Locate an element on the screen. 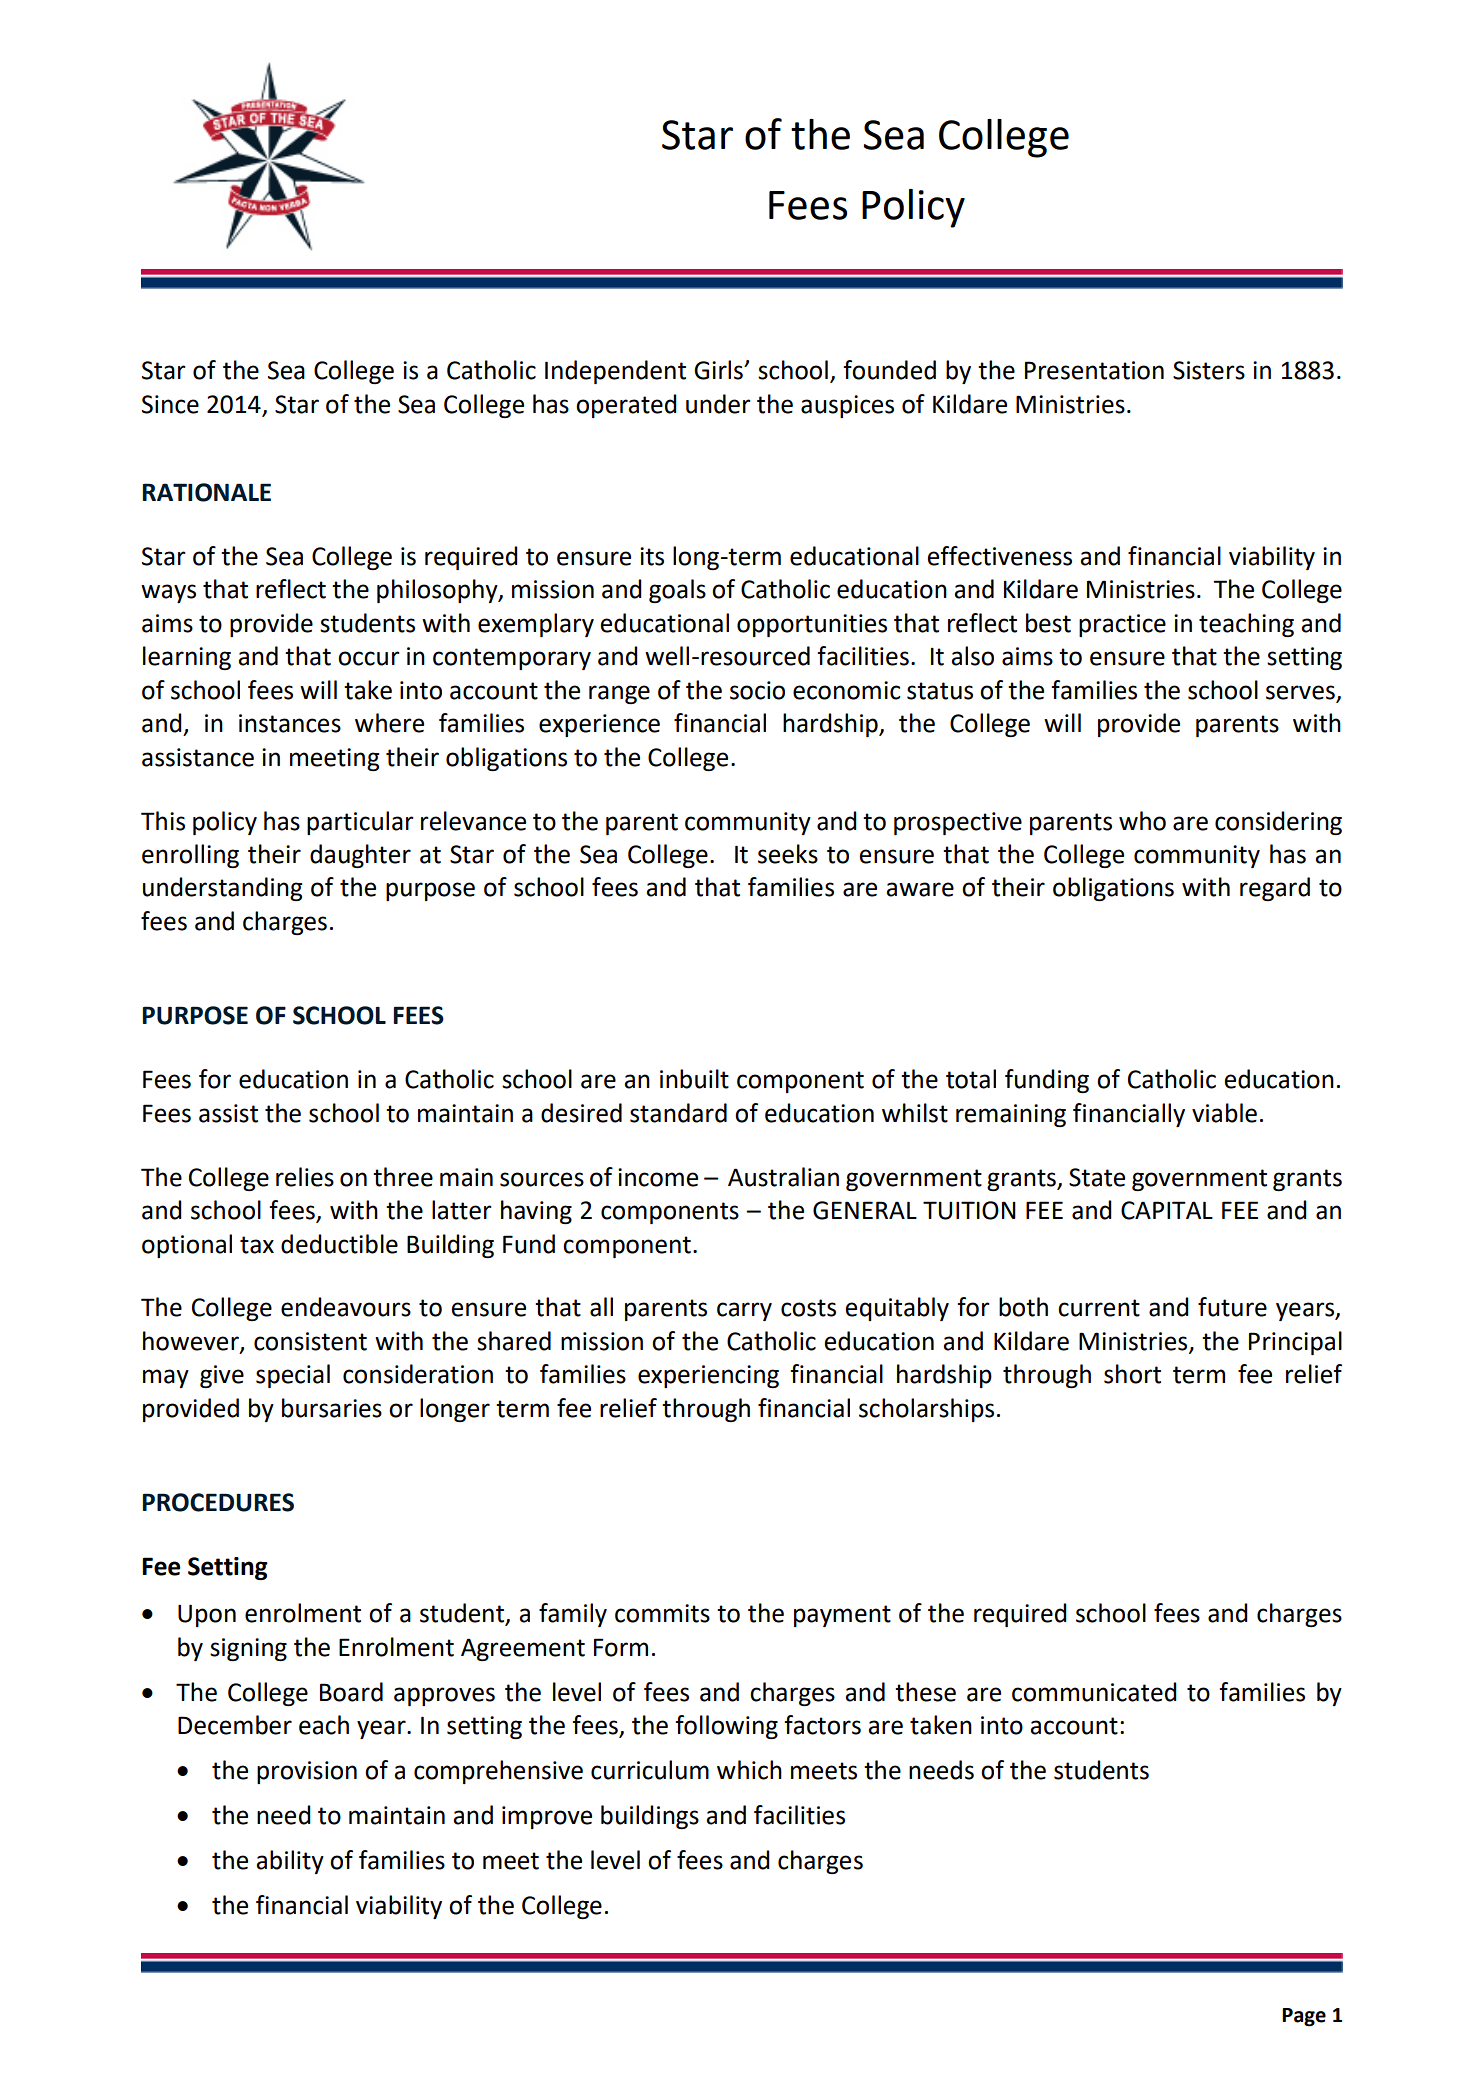 The image size is (1484, 2098). Since is located at coordinates (170, 404).
